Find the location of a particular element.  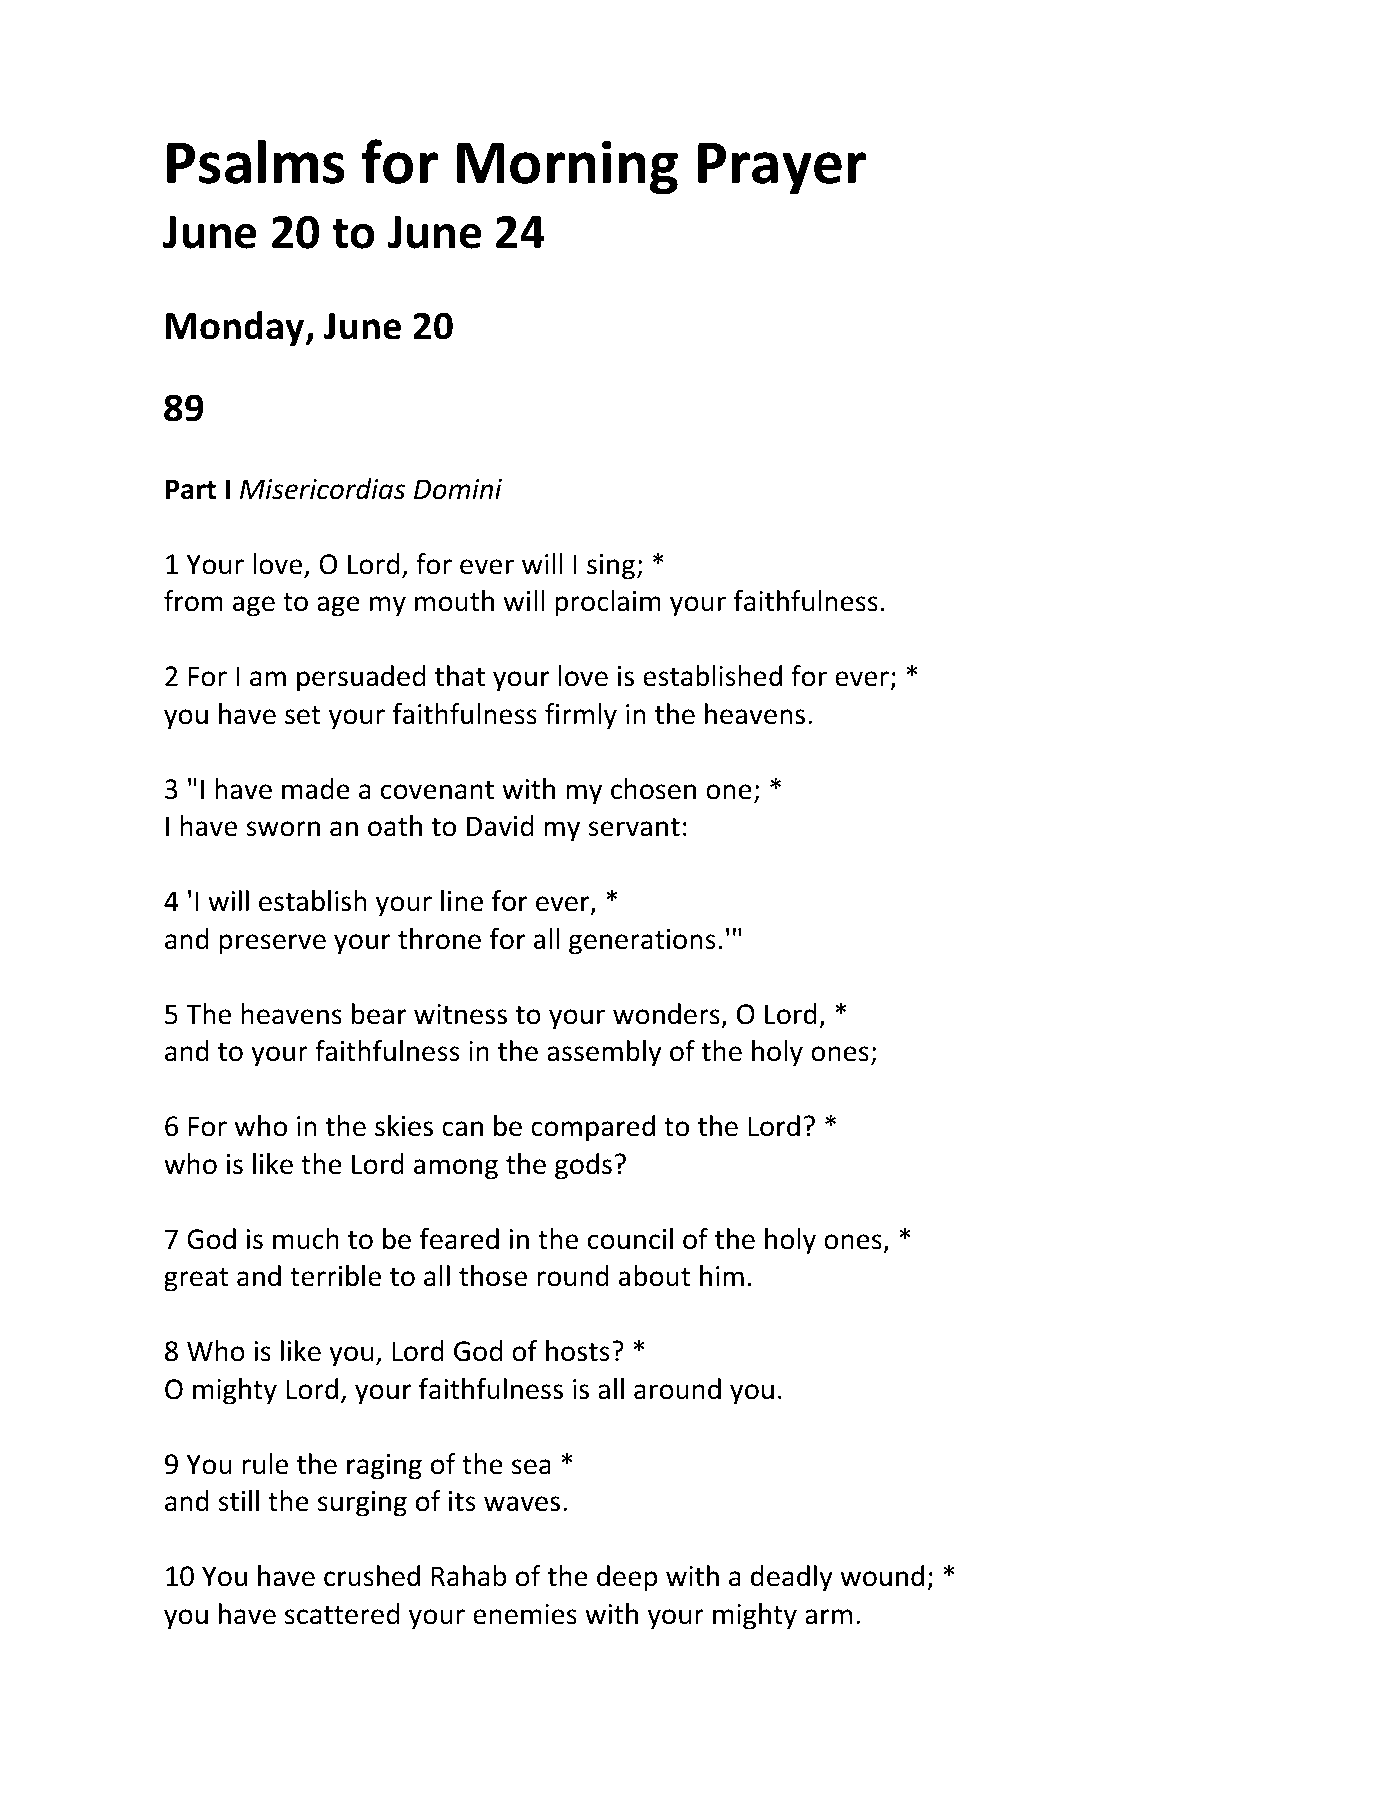

still is located at coordinates (238, 1501).
